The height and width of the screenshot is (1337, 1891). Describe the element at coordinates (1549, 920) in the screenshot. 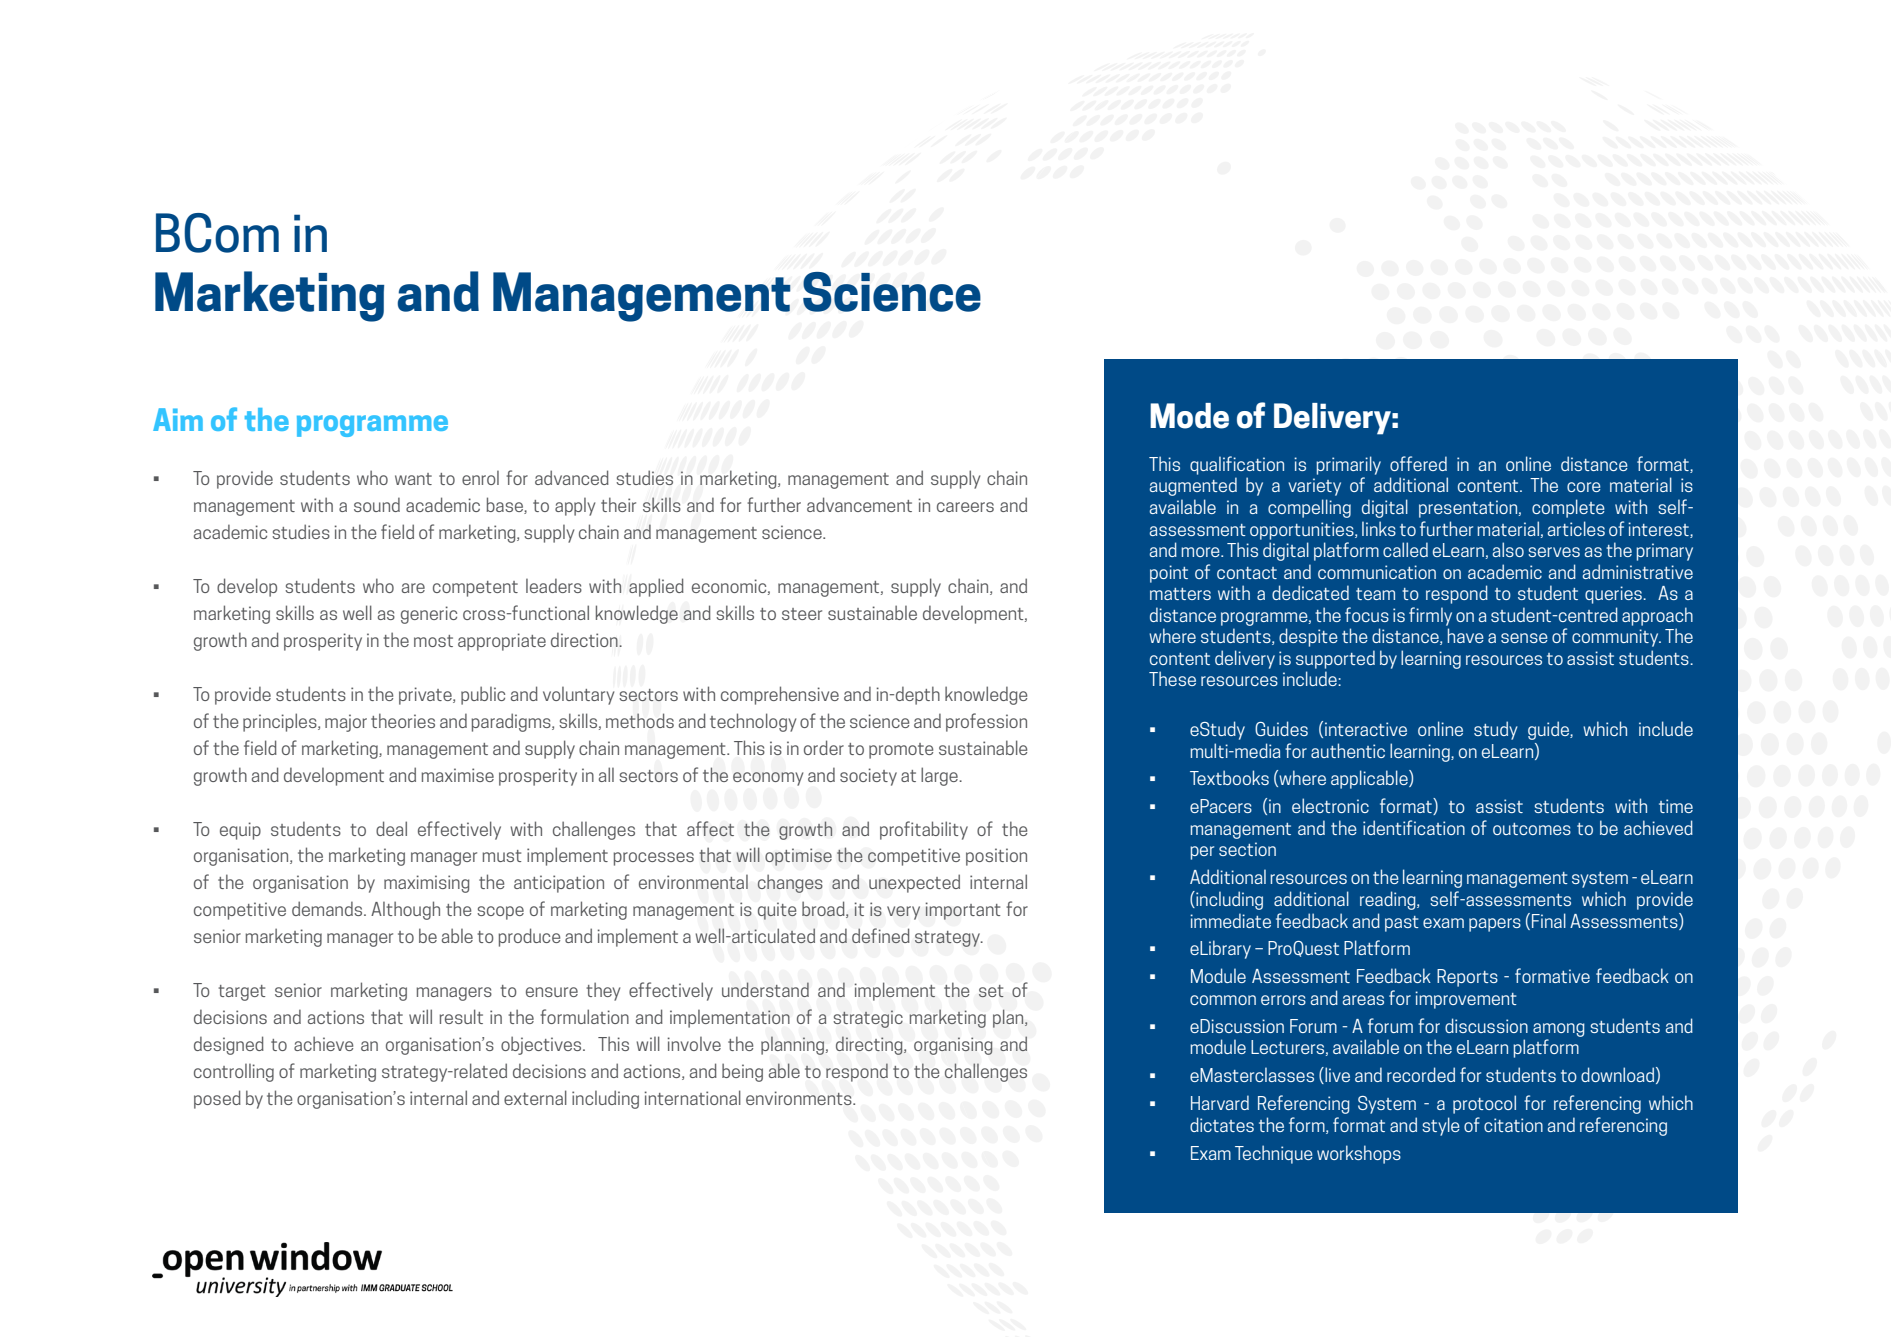

I see `Final` at that location.
